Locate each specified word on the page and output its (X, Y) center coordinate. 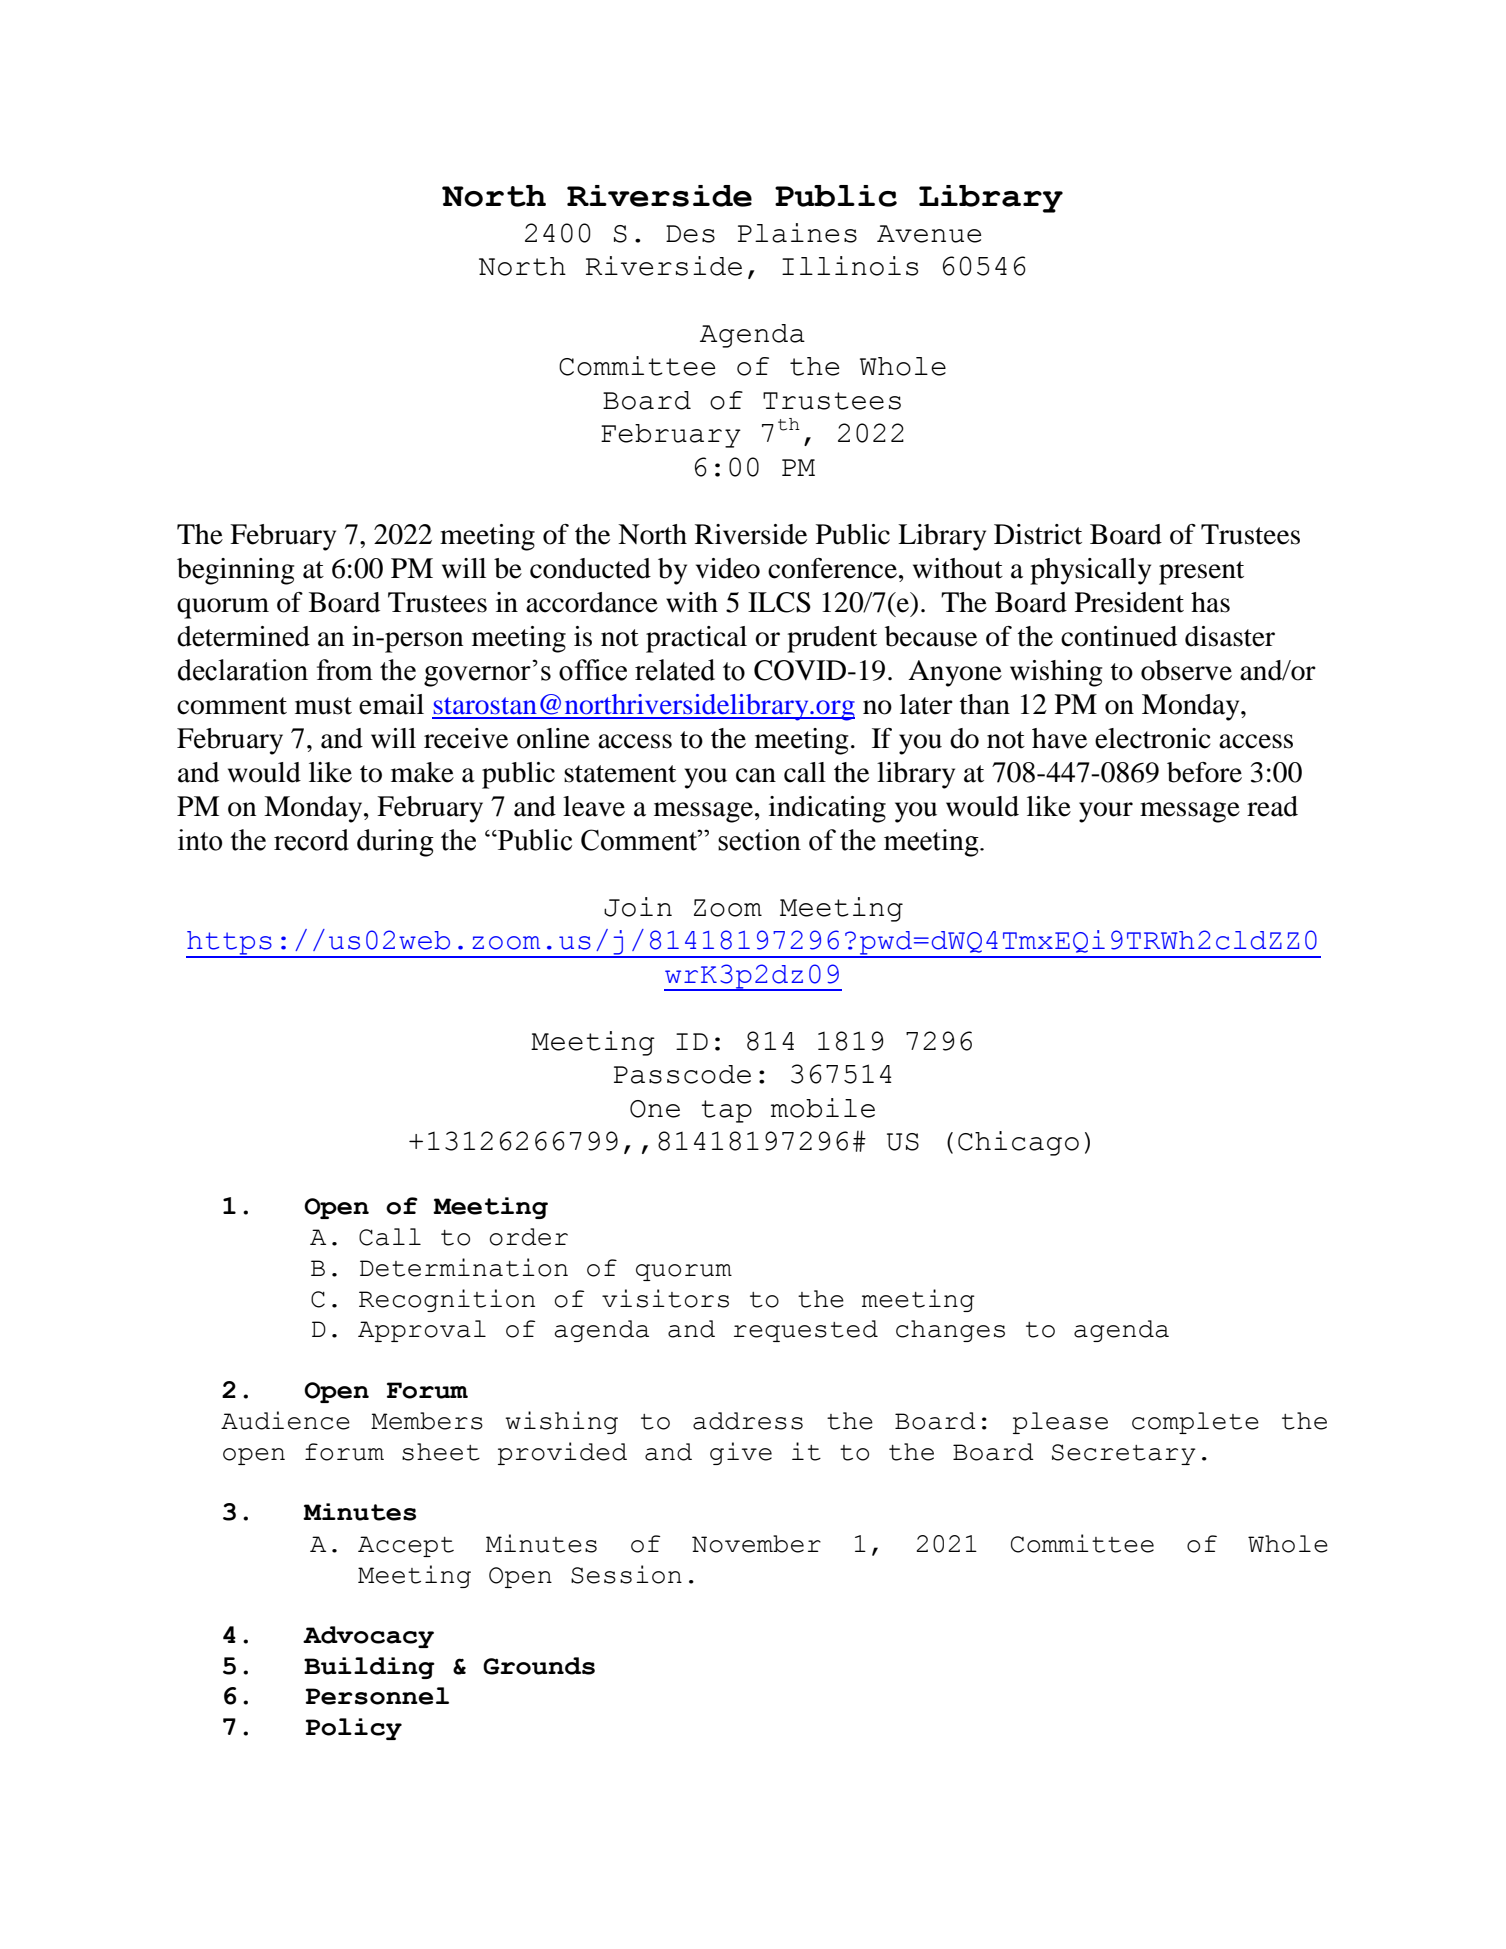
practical (696, 639)
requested (806, 1331)
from (345, 670)
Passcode (682, 1074)
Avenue (929, 234)
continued (1119, 636)
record (311, 840)
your (1106, 812)
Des (690, 234)
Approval (422, 1331)
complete (1195, 1423)
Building (369, 1668)
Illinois (850, 266)
